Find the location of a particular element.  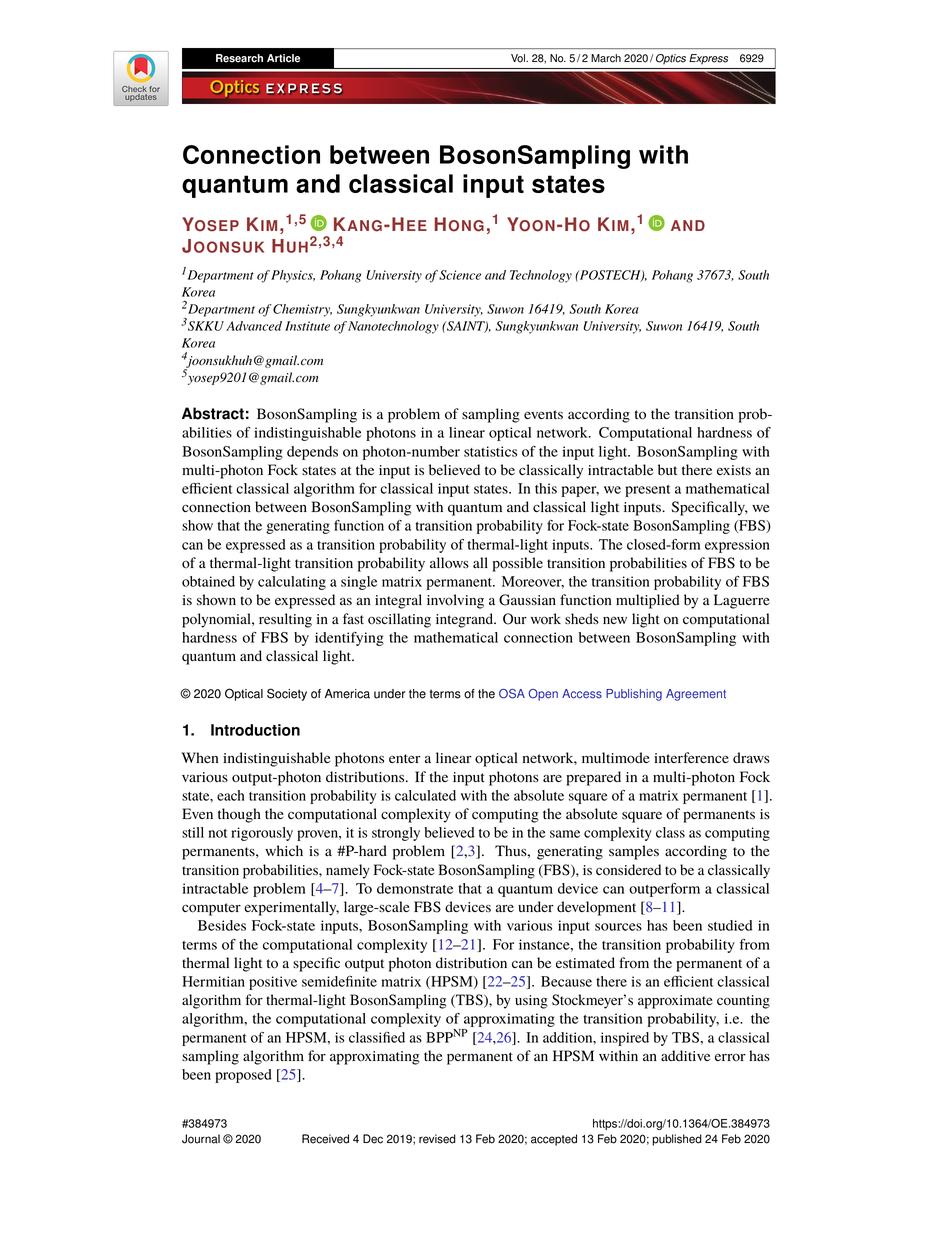

Abstract is located at coordinates (213, 413).
